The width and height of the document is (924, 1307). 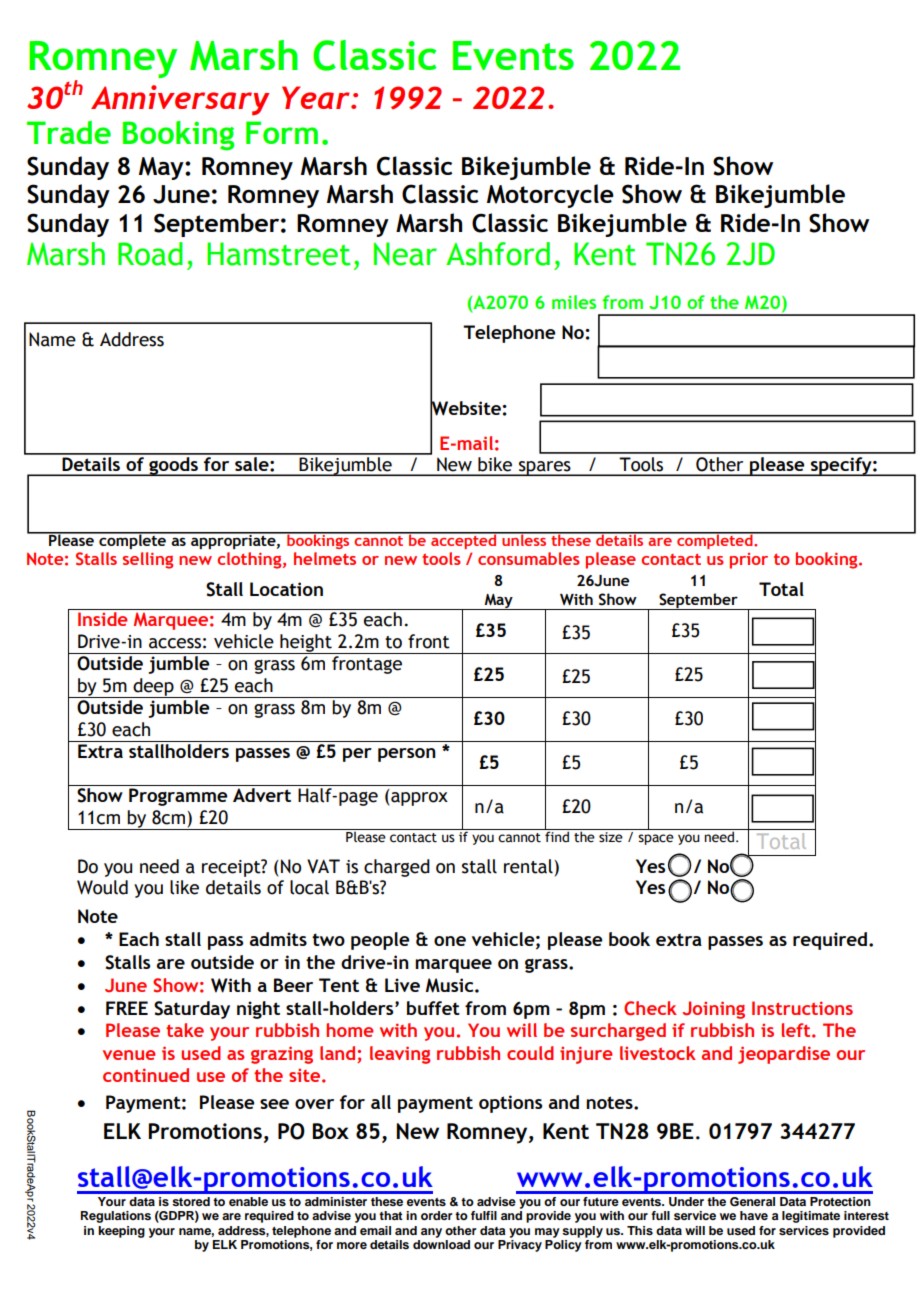 I want to click on deep, so click(x=153, y=688).
